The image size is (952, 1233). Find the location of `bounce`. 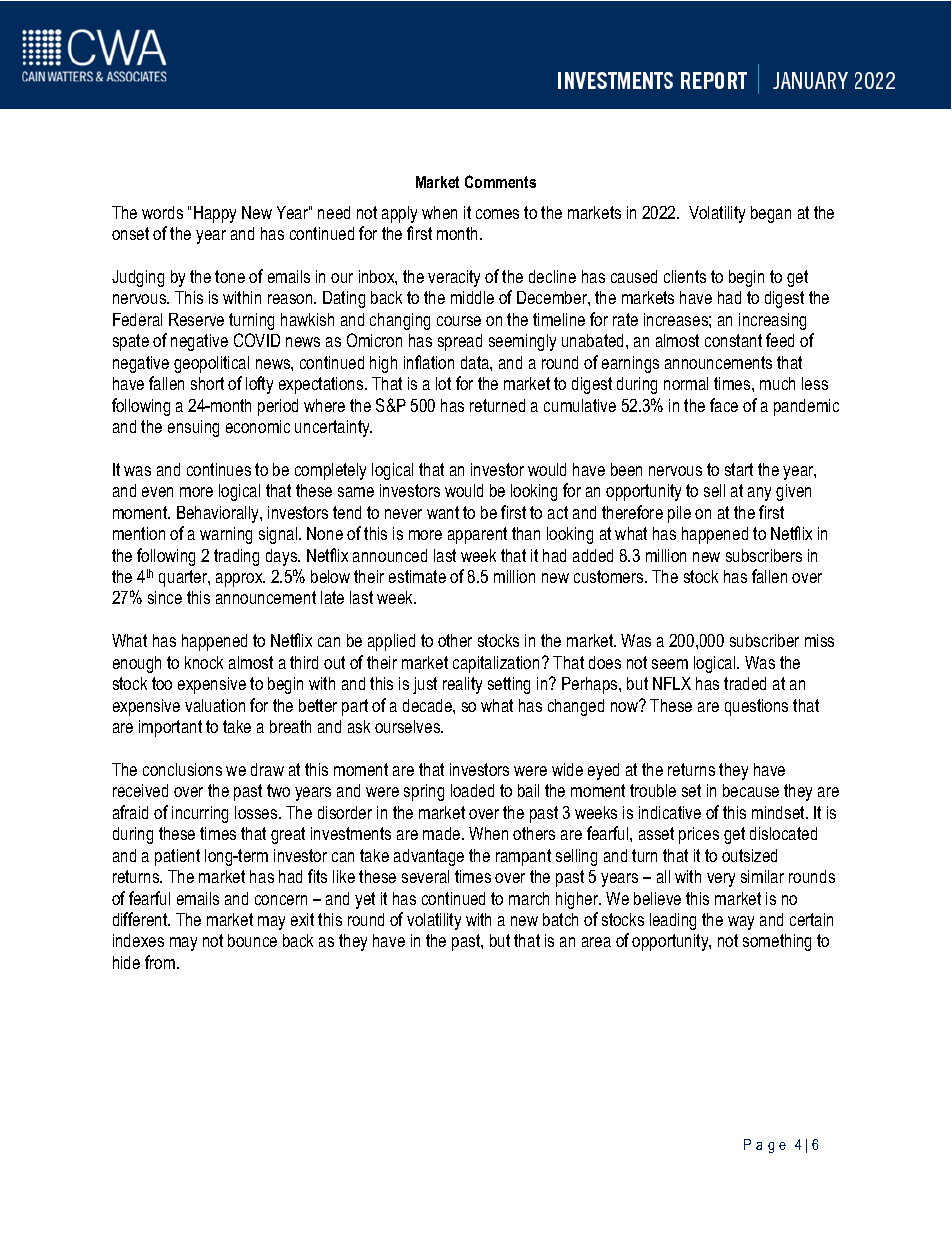

bounce is located at coordinates (252, 940).
